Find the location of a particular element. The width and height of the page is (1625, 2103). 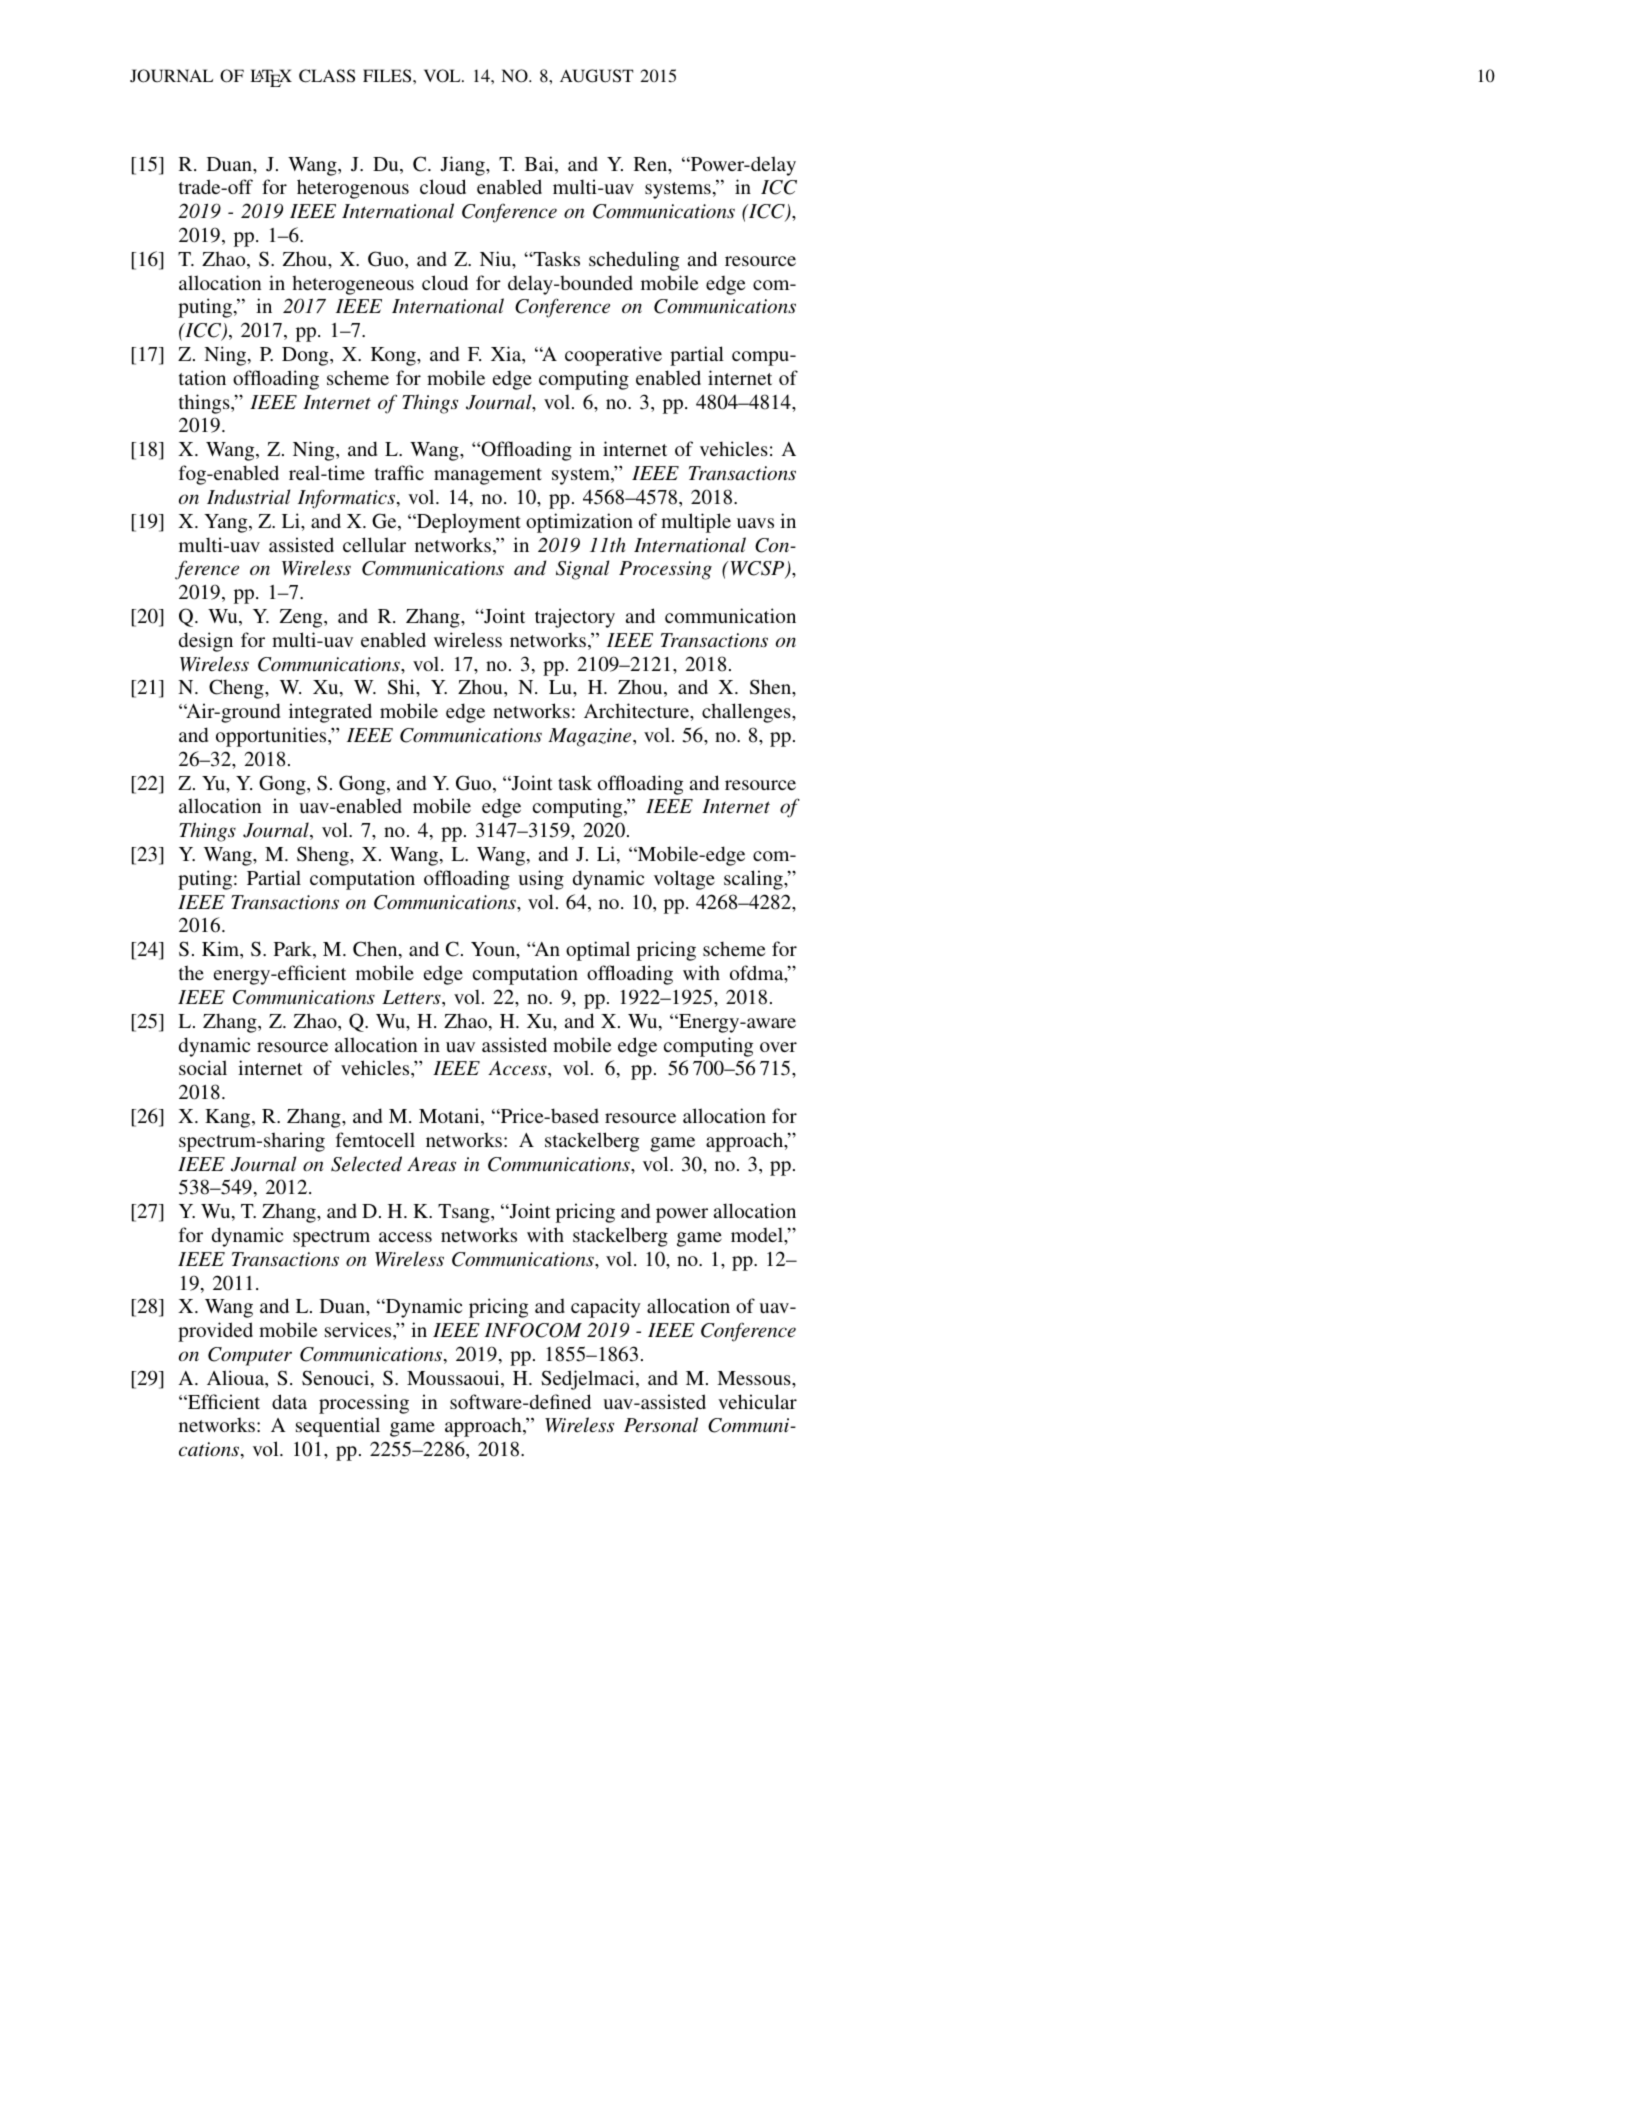

Moussaoui is located at coordinates (454, 1379).
